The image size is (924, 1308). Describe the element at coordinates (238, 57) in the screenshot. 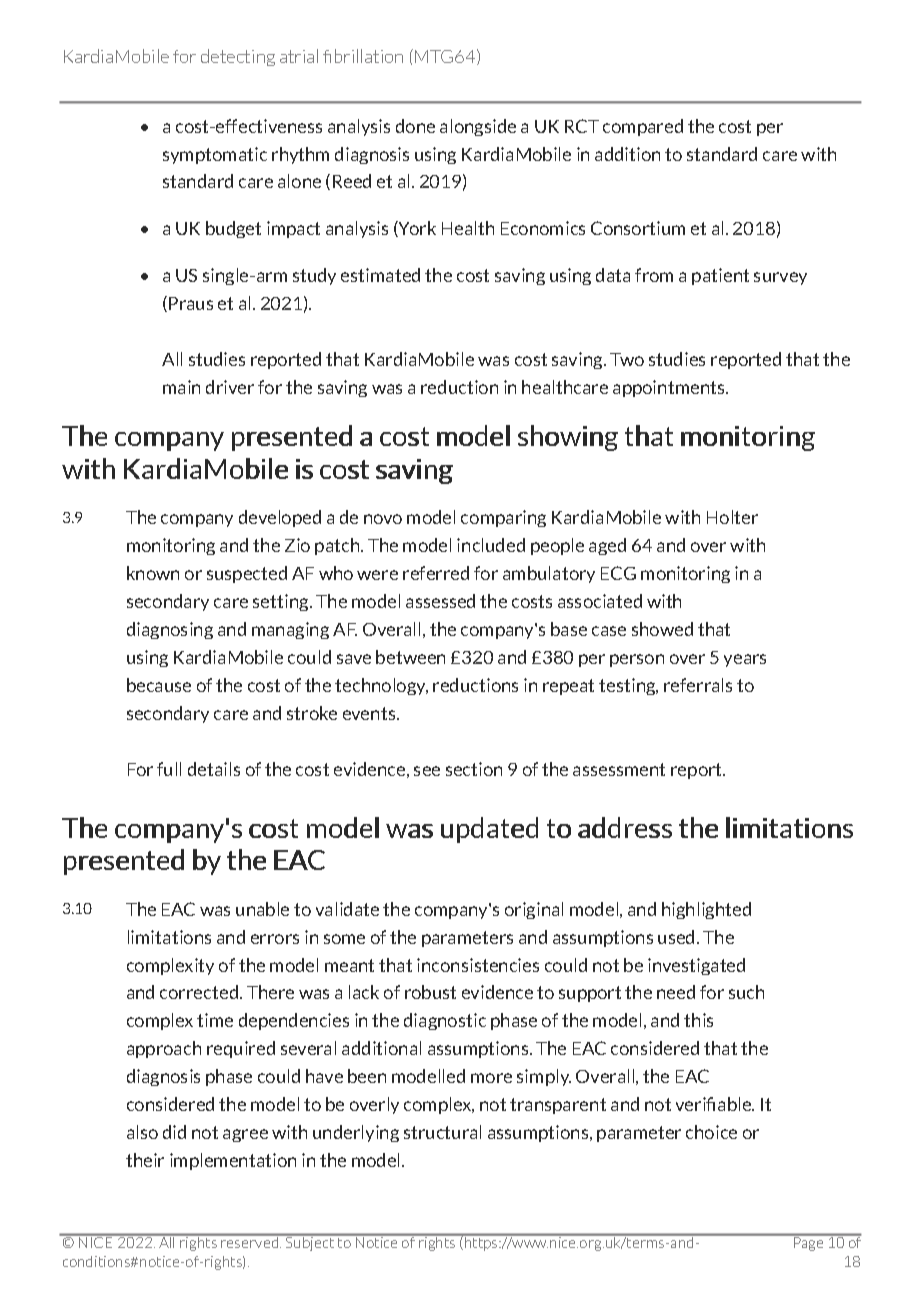

I see `detecting` at that location.
